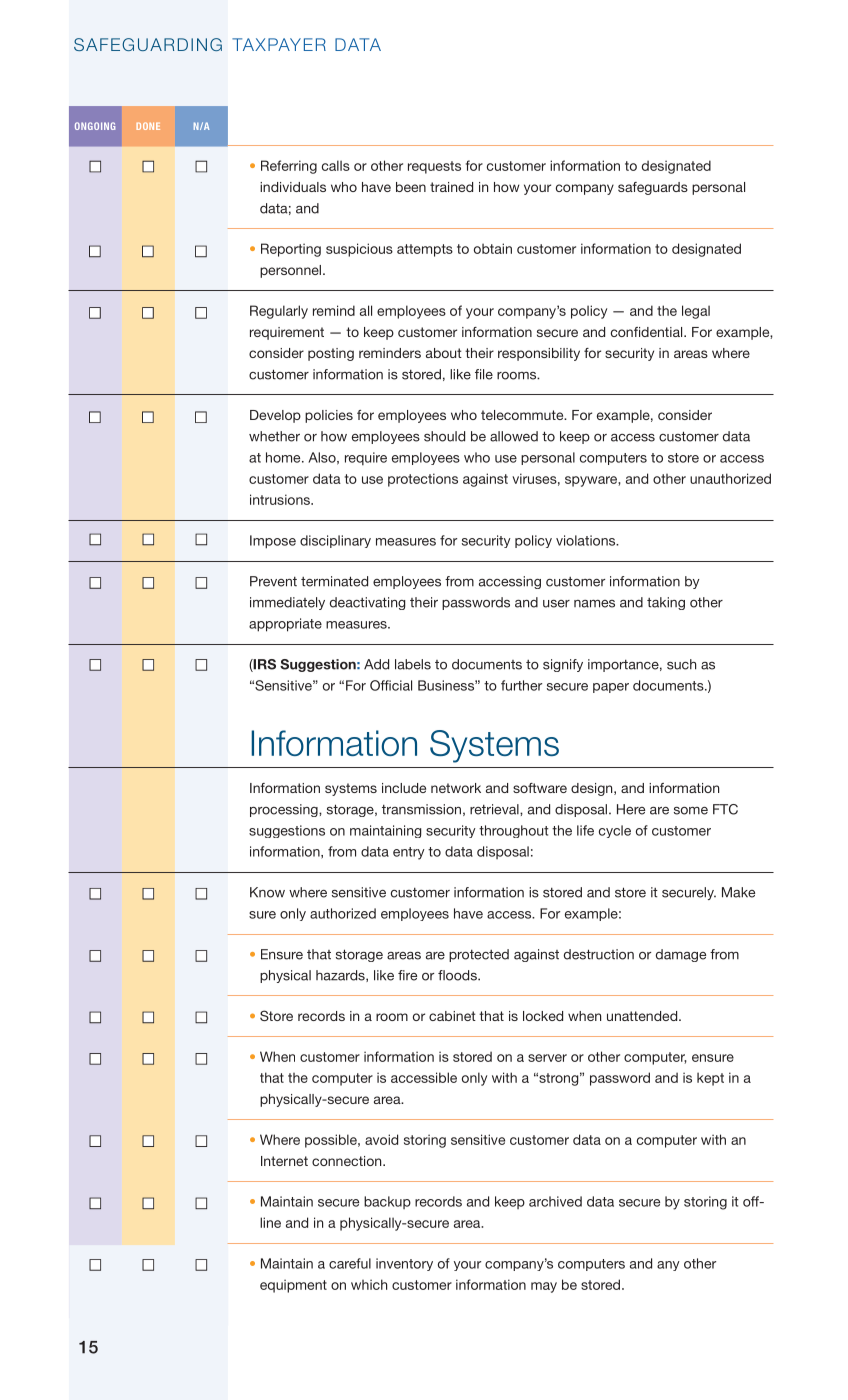 This screenshot has width=848, height=1400. What do you see at coordinates (148, 44) in the screenshot?
I see `SAFEGUARDING` at bounding box center [148, 44].
